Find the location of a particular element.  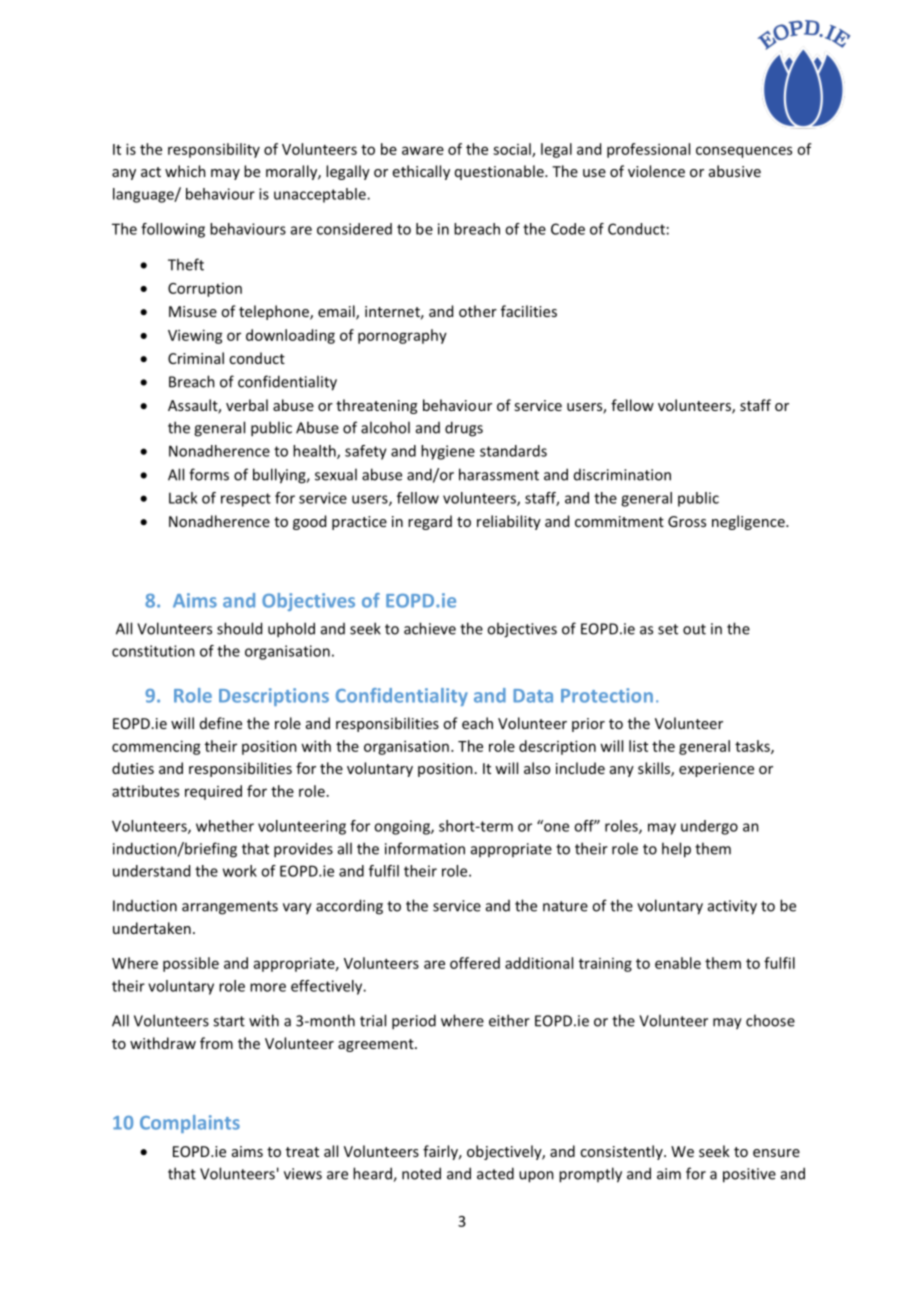

positive is located at coordinates (749, 1175).
